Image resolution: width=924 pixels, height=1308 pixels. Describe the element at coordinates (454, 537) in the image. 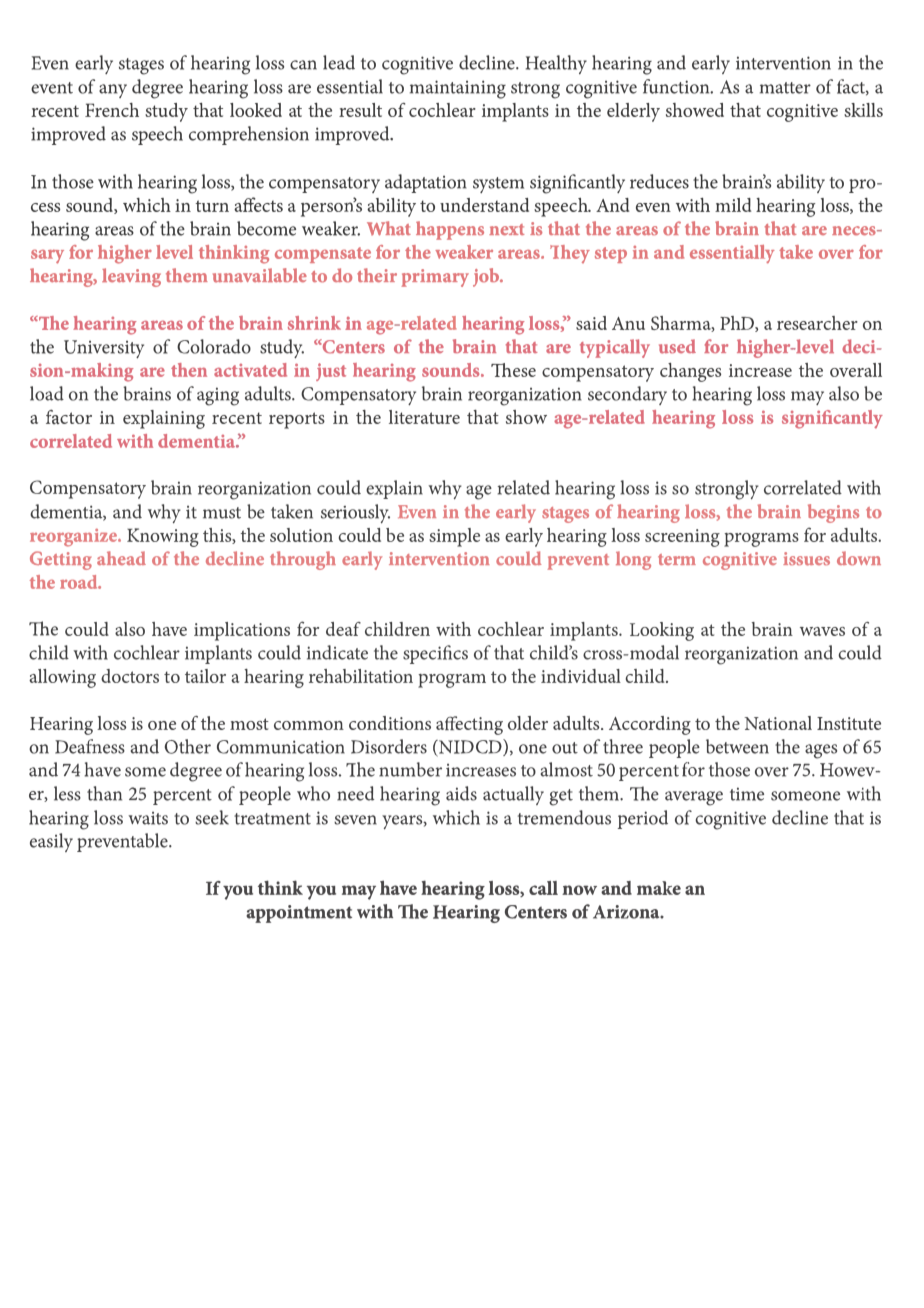

I see `simple` at that location.
